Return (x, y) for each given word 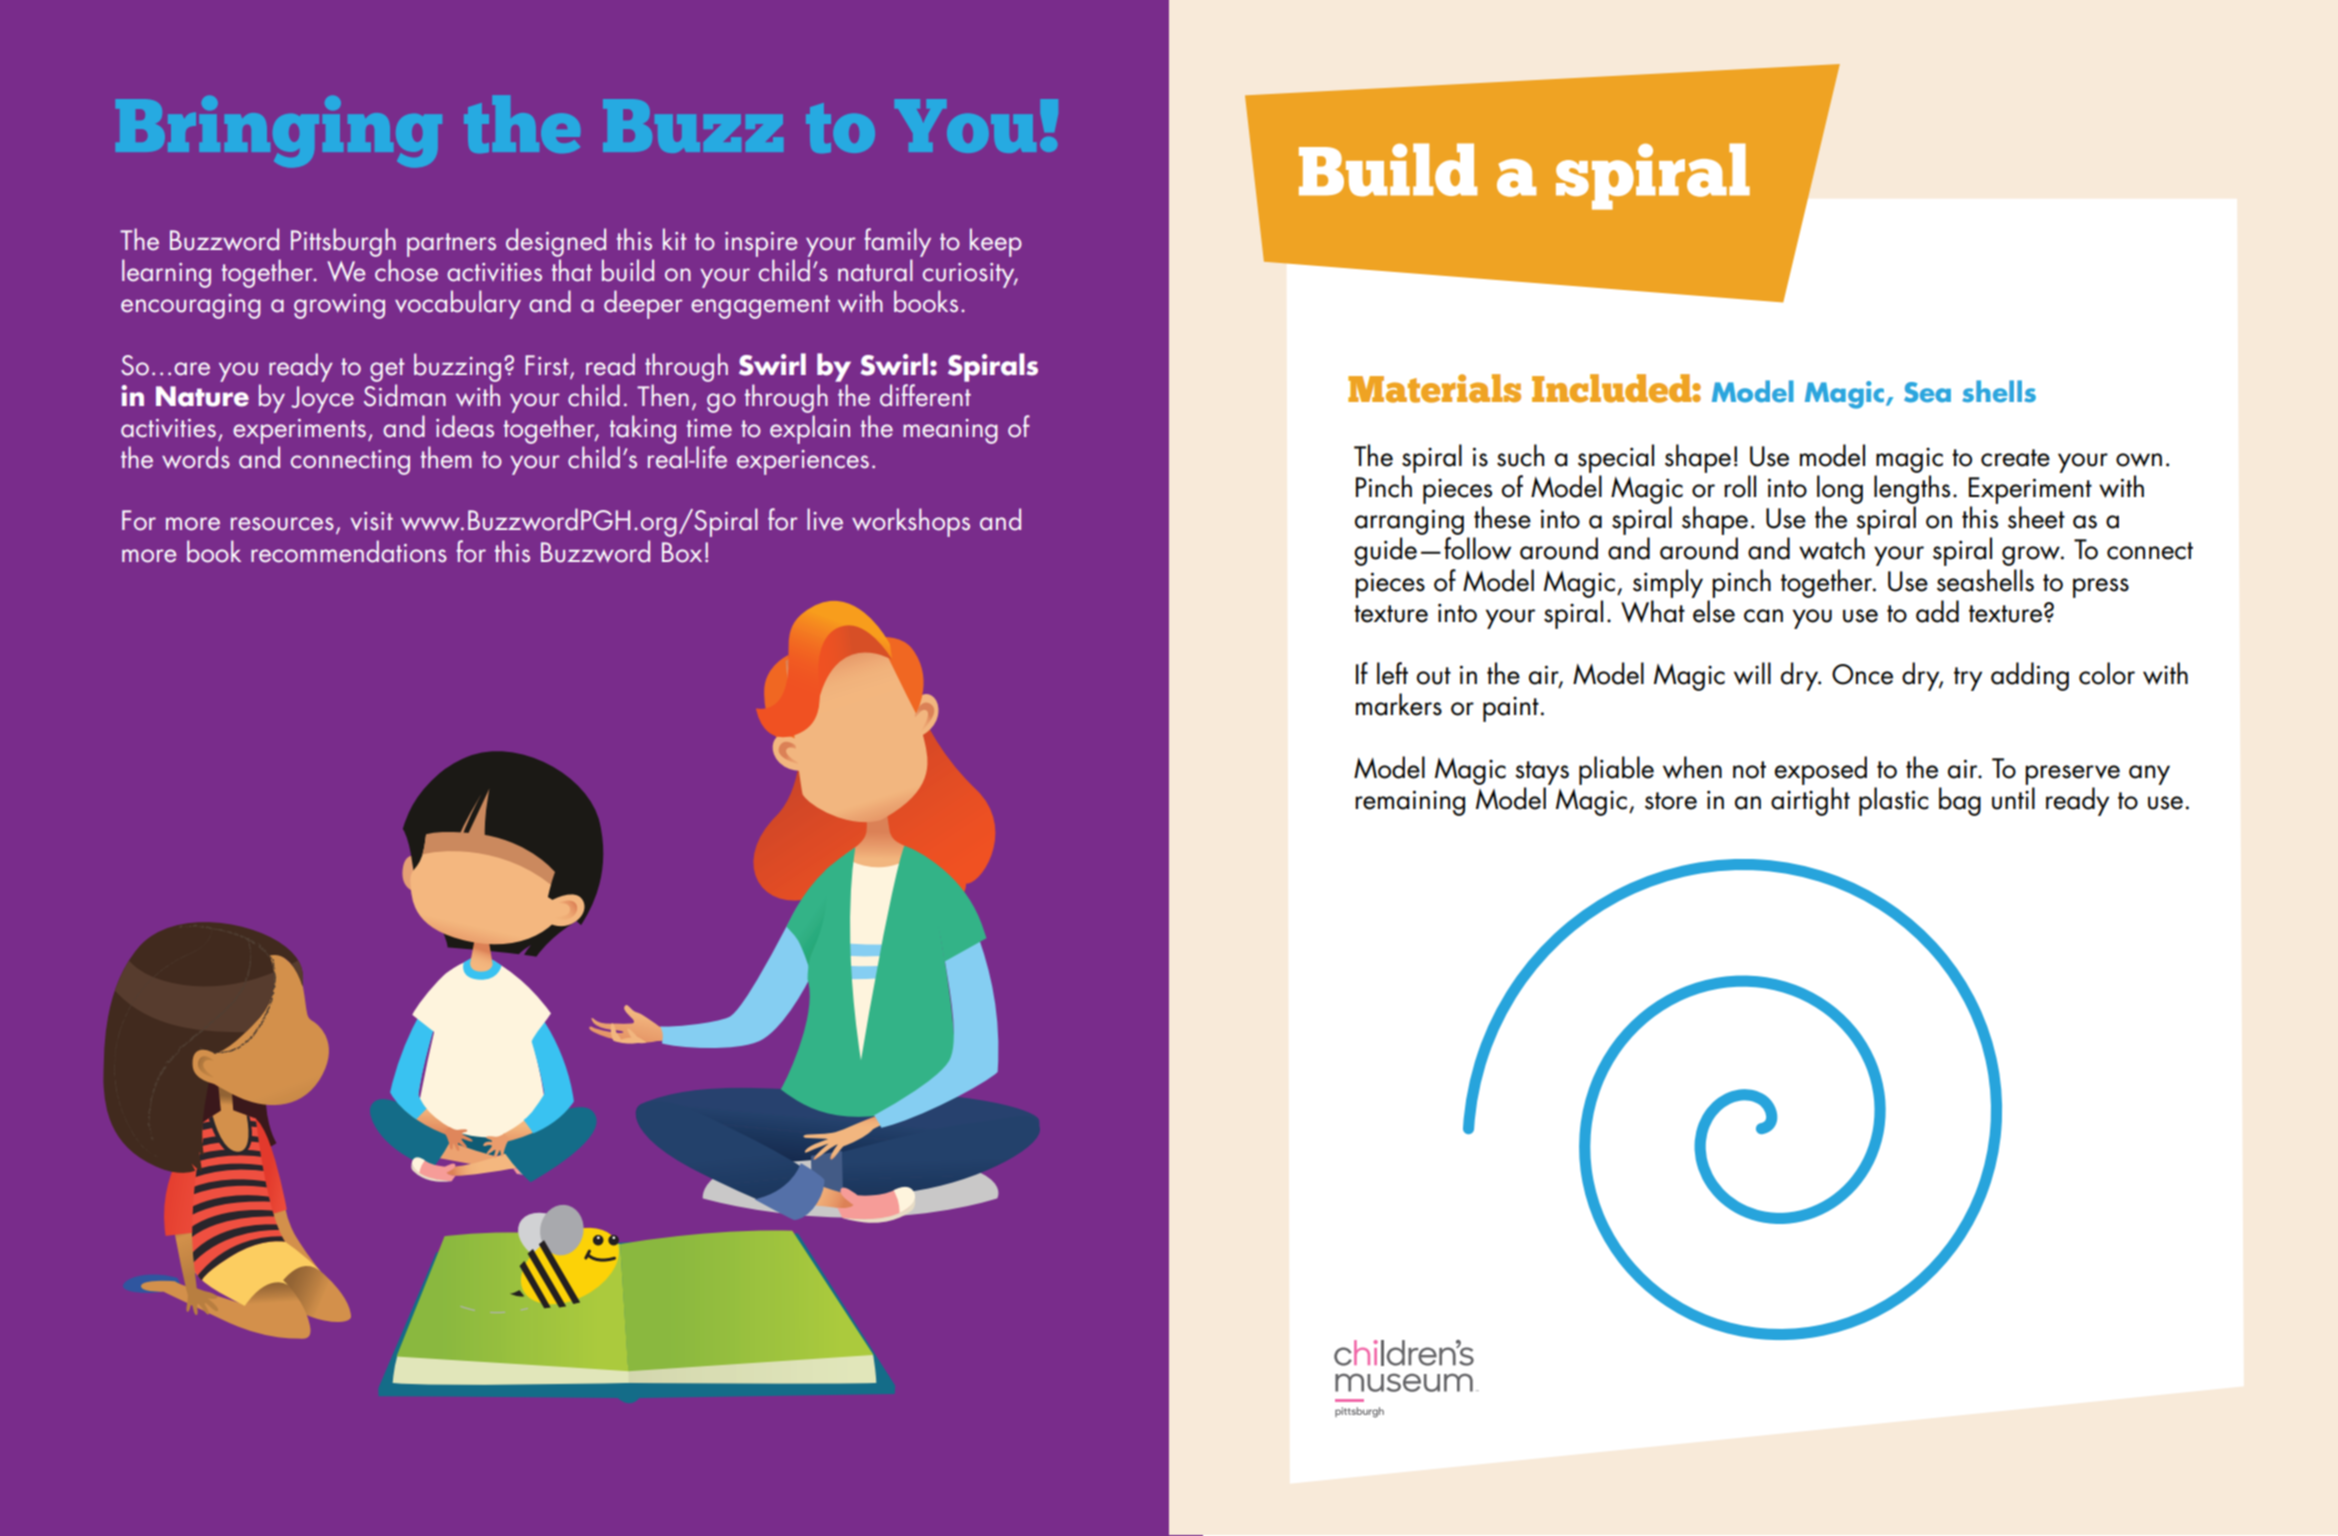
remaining (1410, 803)
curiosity (970, 275)
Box (682, 552)
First (548, 366)
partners (451, 245)
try (1968, 679)
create (2015, 458)
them (446, 457)
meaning (950, 431)
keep (996, 242)
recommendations (349, 551)
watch (1832, 548)
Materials (1434, 388)
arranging (1409, 523)
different (925, 395)
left (1392, 673)
